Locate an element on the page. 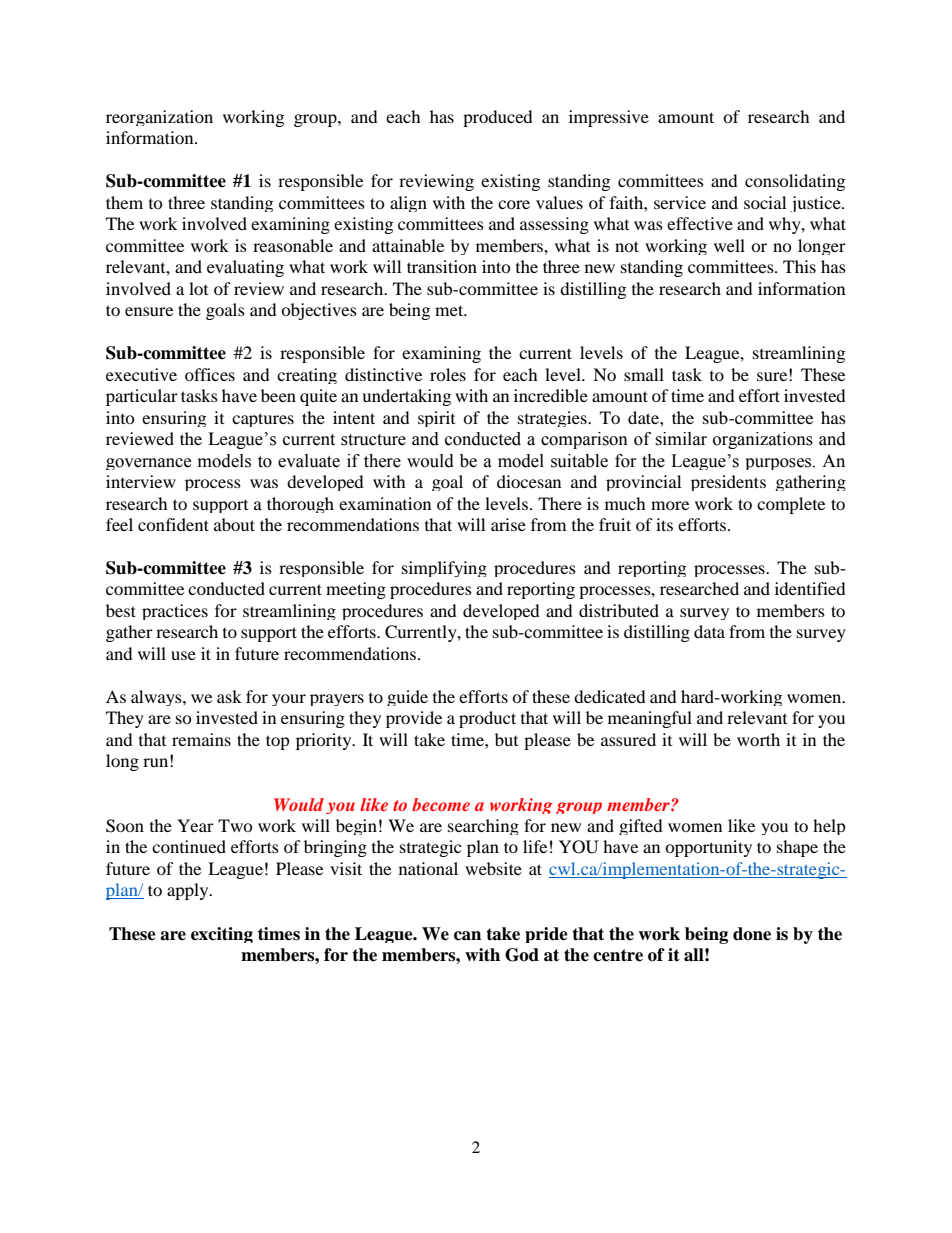 The image size is (952, 1233). complete is located at coordinates (791, 505).
